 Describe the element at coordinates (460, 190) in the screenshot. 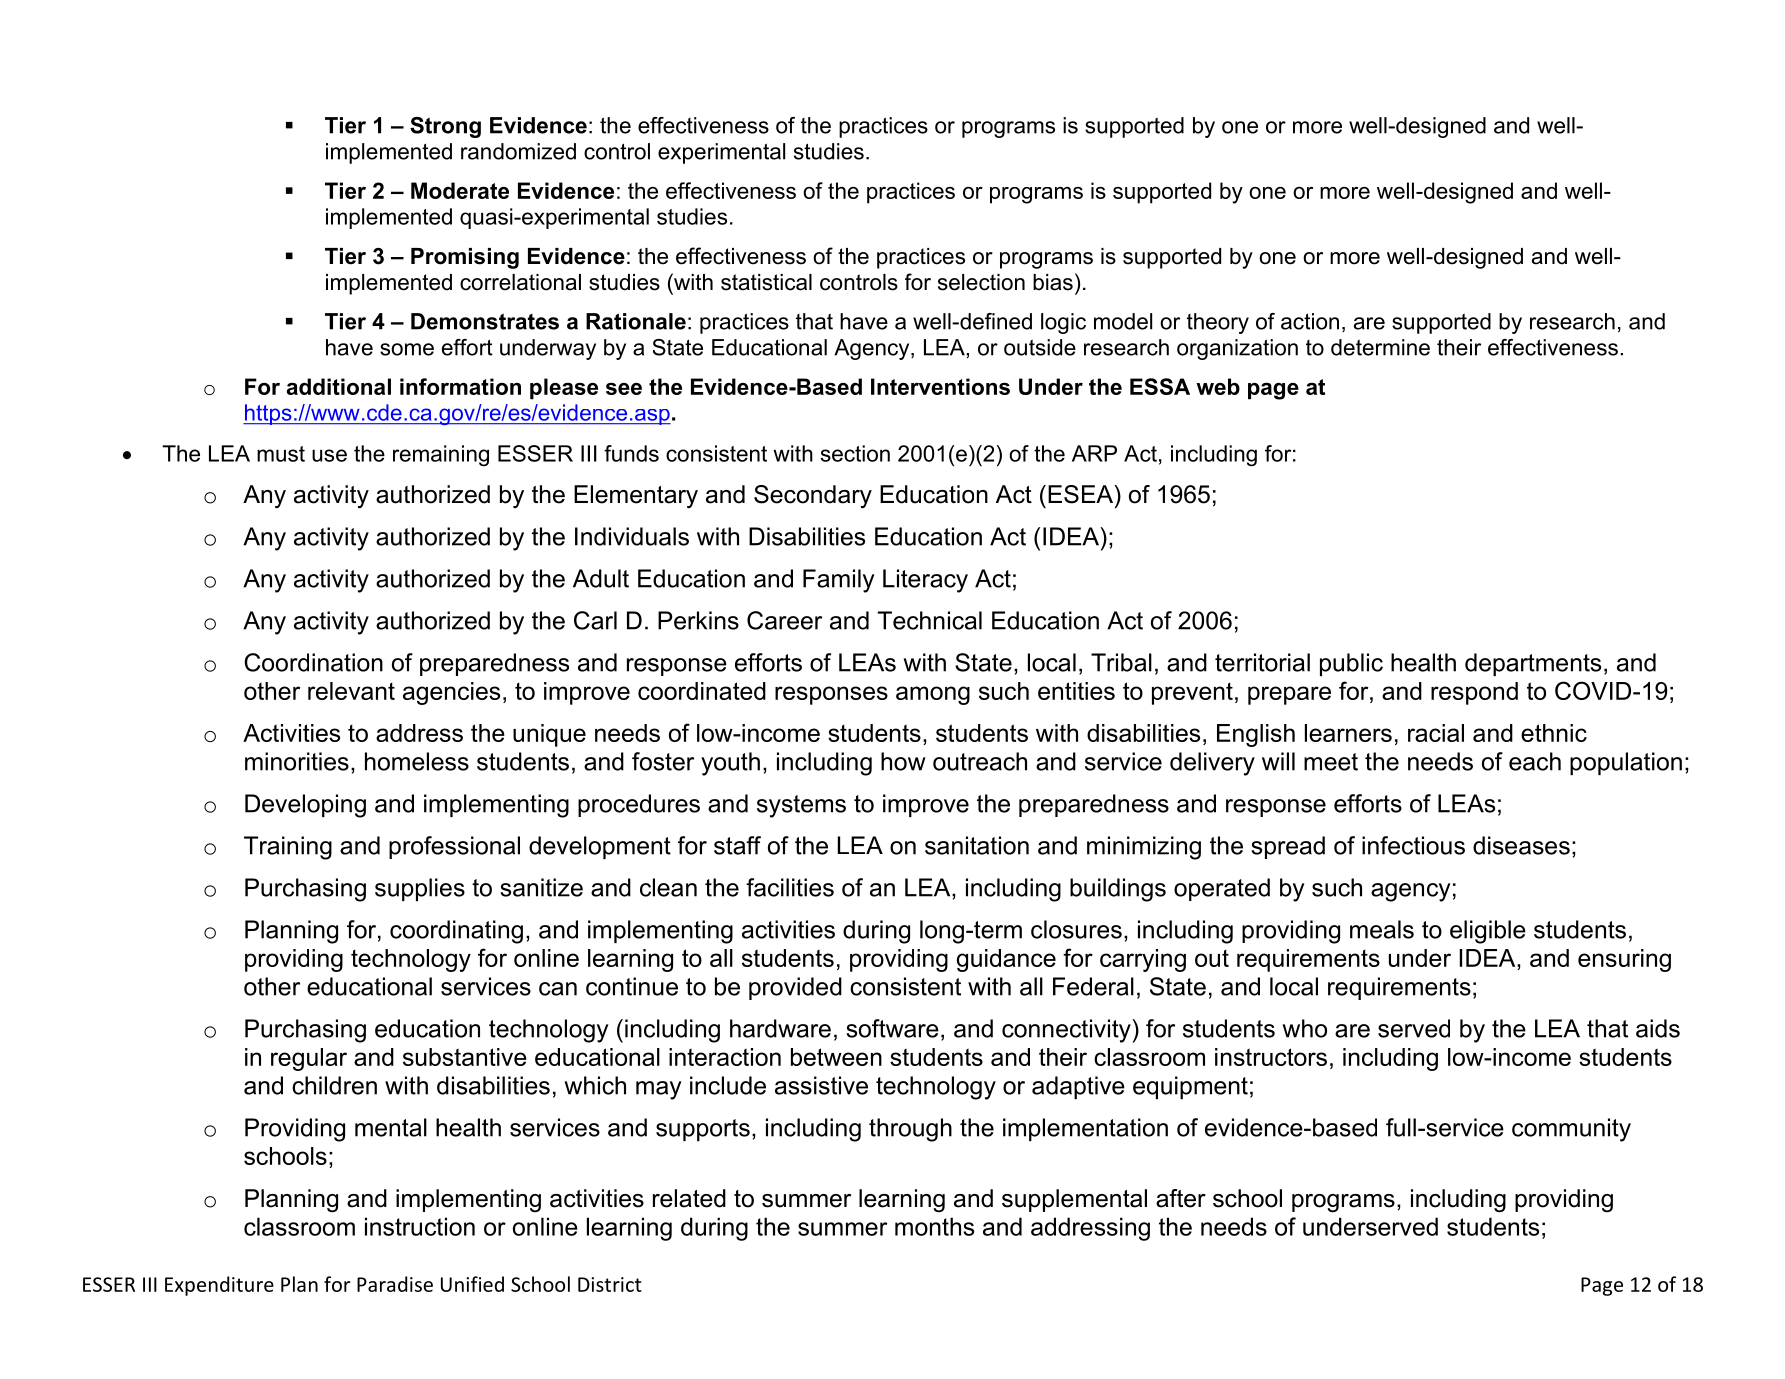

I see `Moderate` at that location.
